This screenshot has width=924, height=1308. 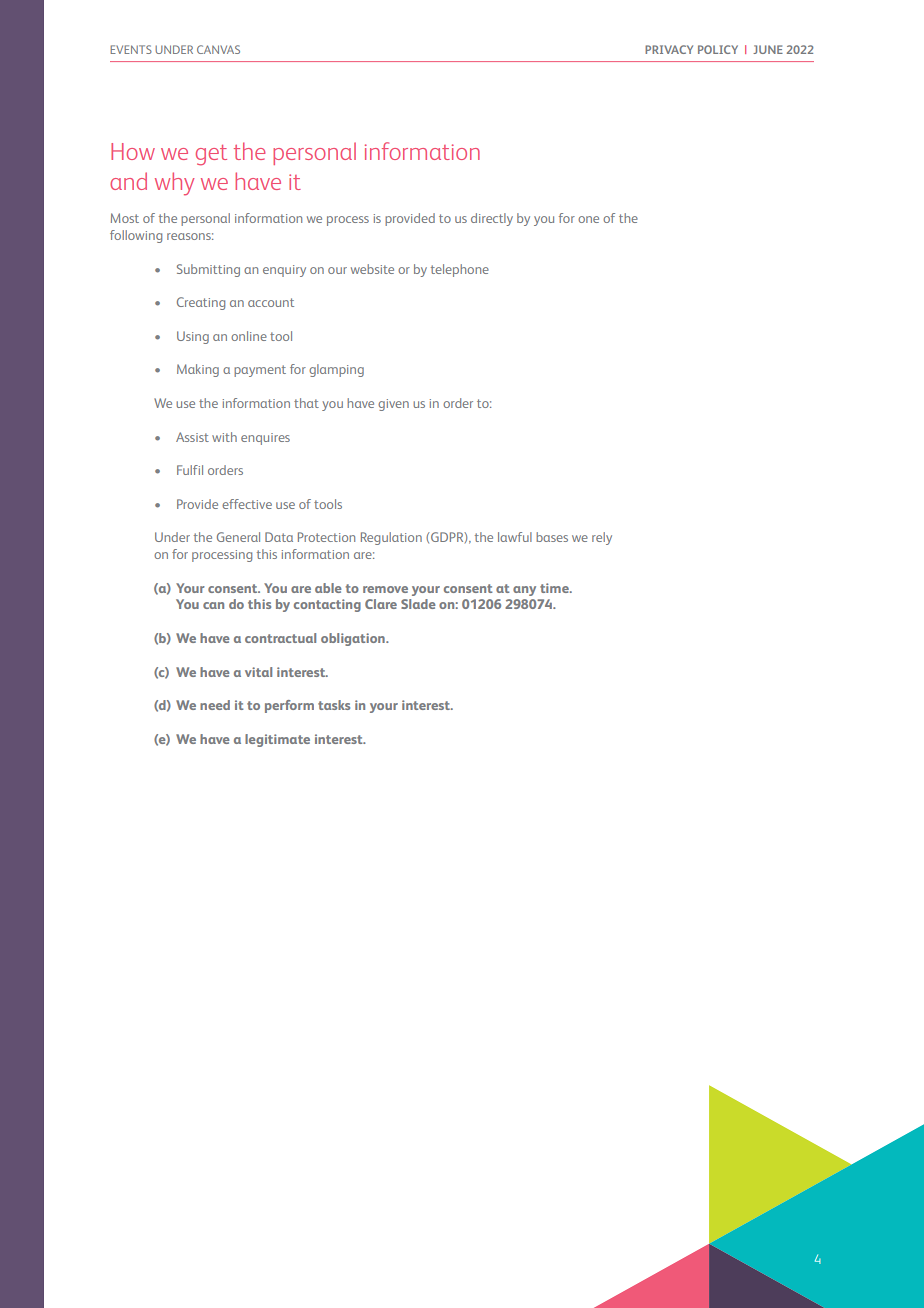 I want to click on rely, so click(x=602, y=538).
